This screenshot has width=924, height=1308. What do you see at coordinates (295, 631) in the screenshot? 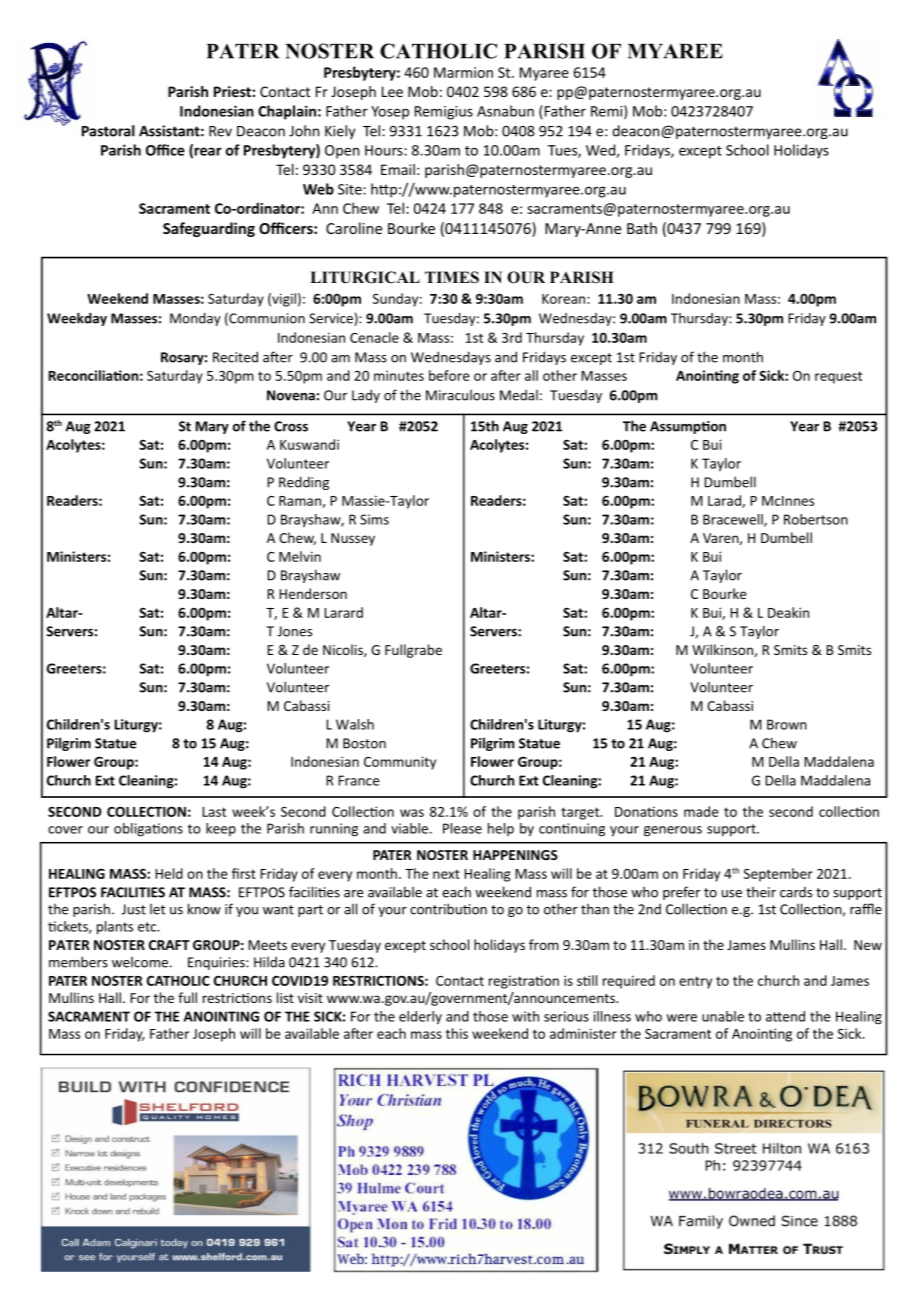
I see `Jones` at bounding box center [295, 631].
